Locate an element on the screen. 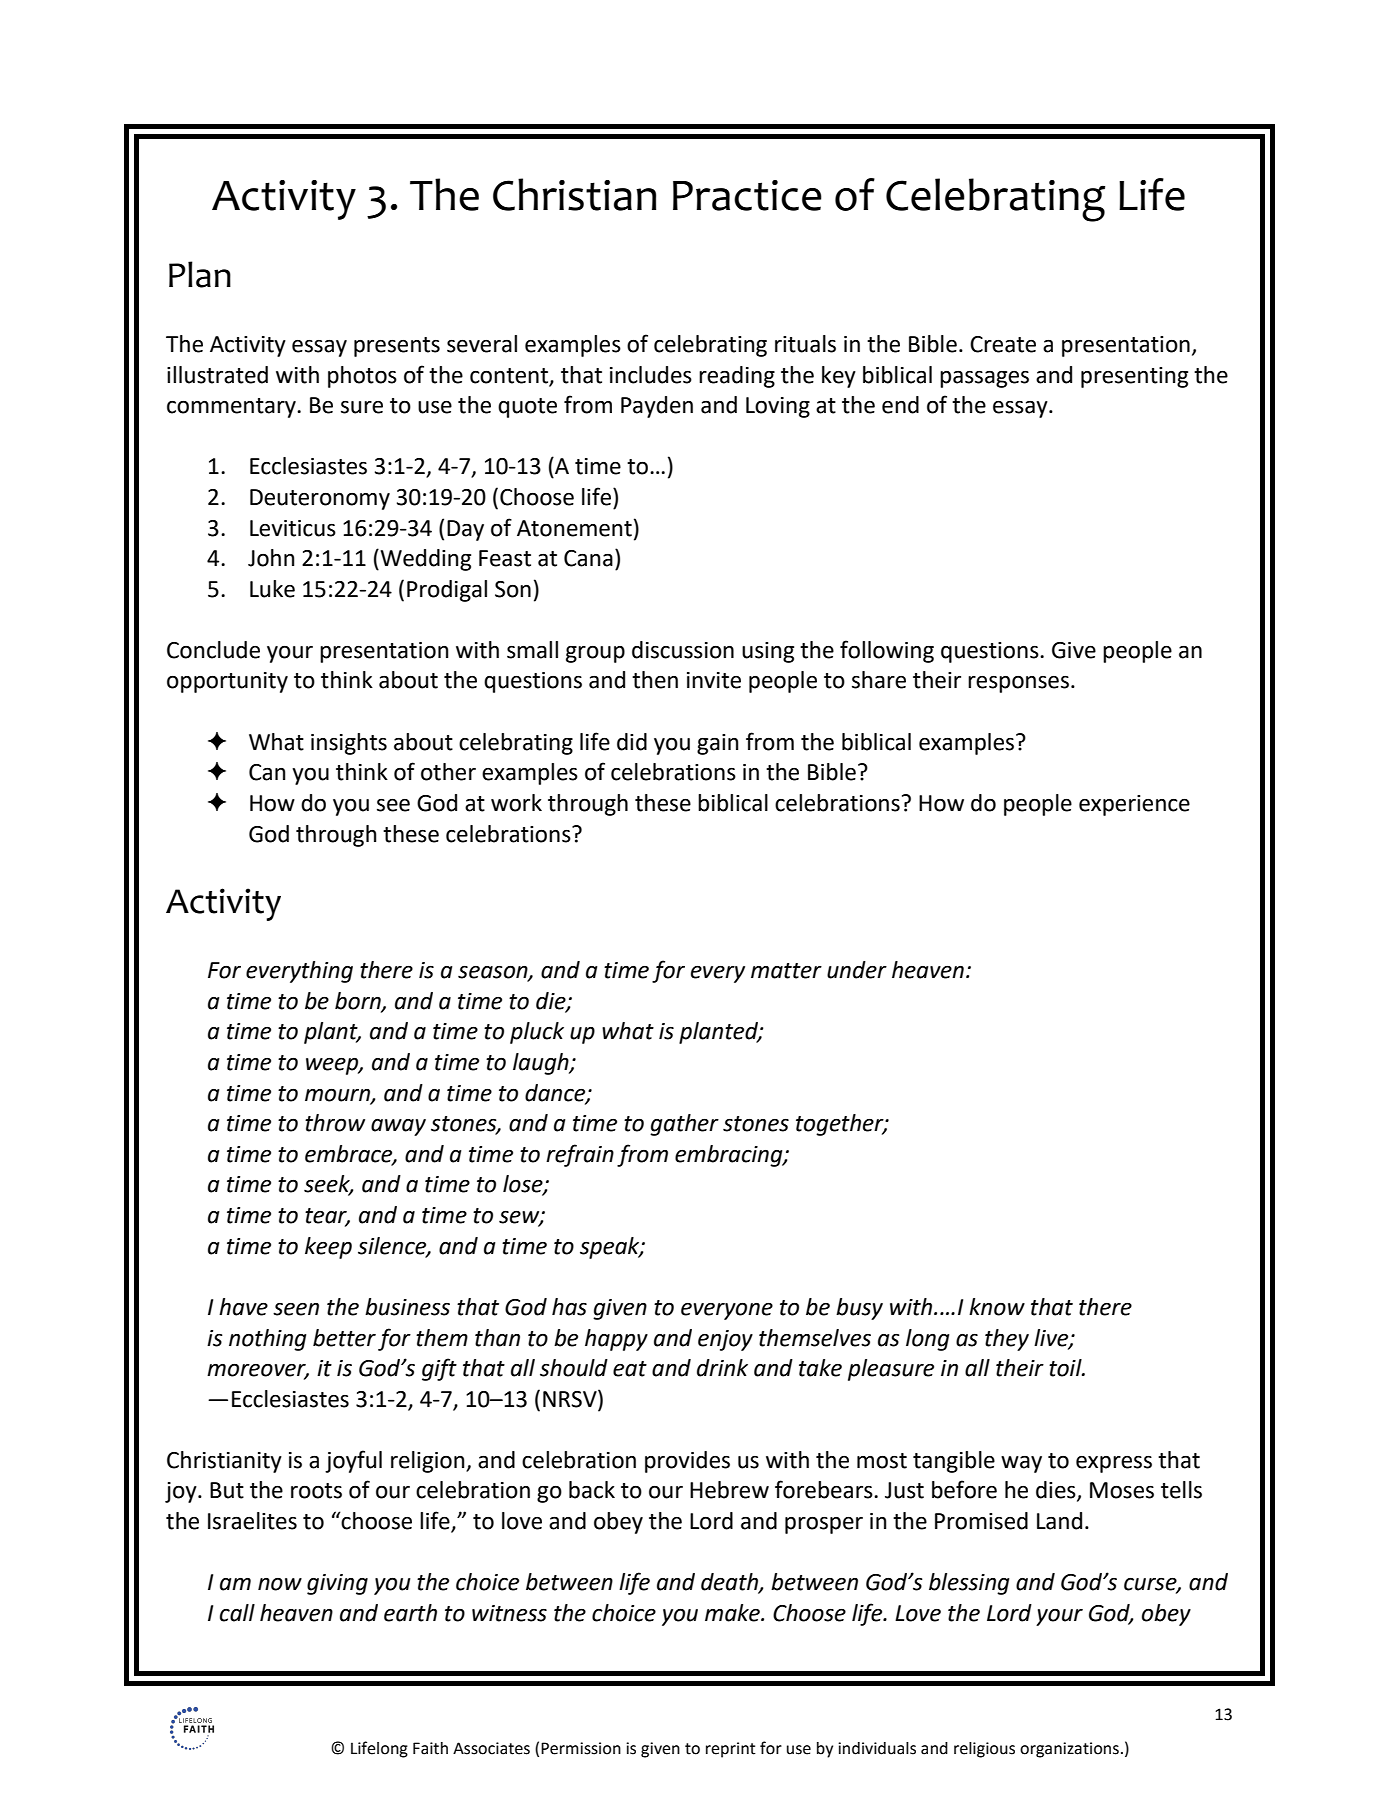 The height and width of the screenshot is (1806, 1395). matter is located at coordinates (786, 971).
